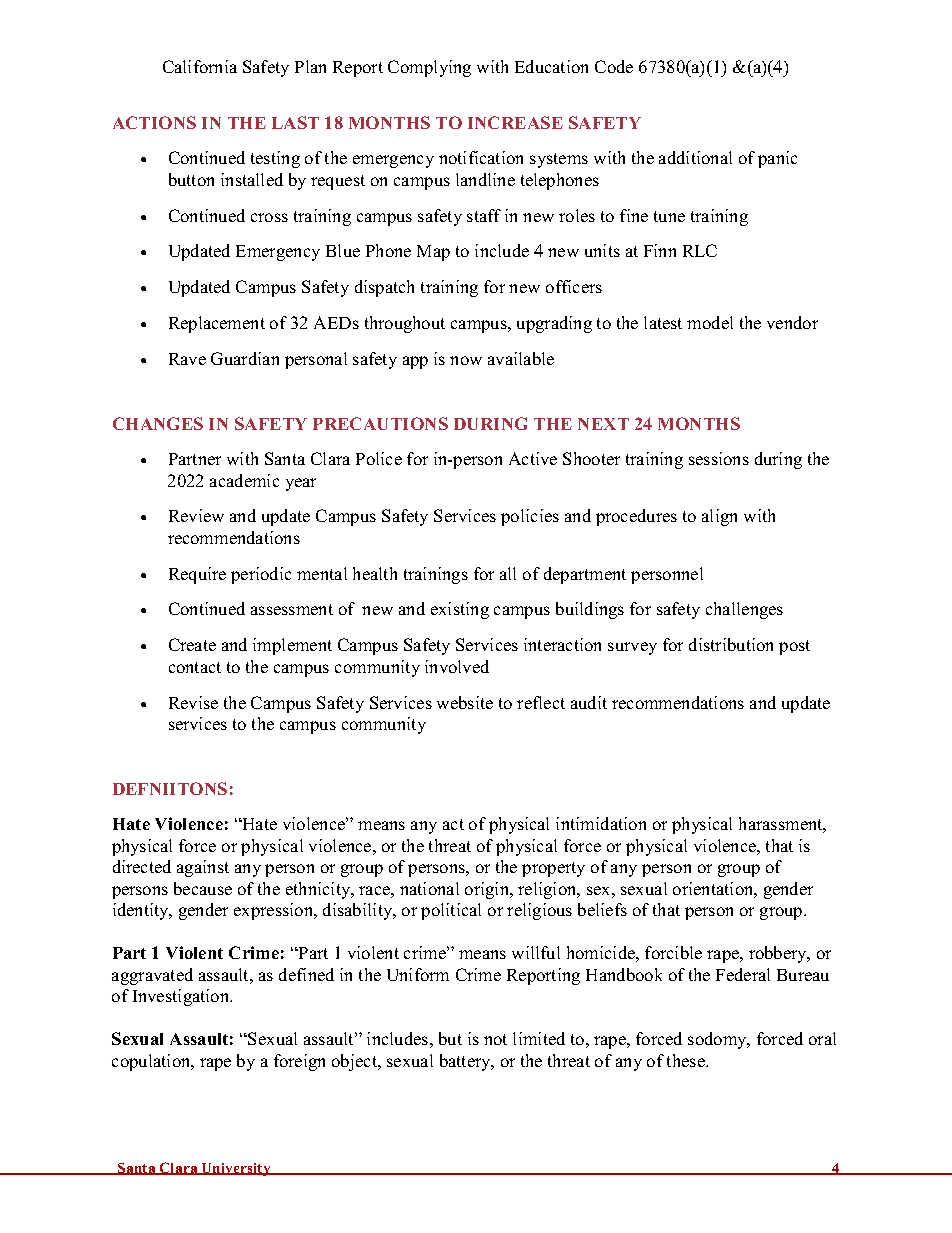 The width and height of the screenshot is (952, 1233). What do you see at coordinates (777, 159) in the screenshot?
I see `panic` at bounding box center [777, 159].
